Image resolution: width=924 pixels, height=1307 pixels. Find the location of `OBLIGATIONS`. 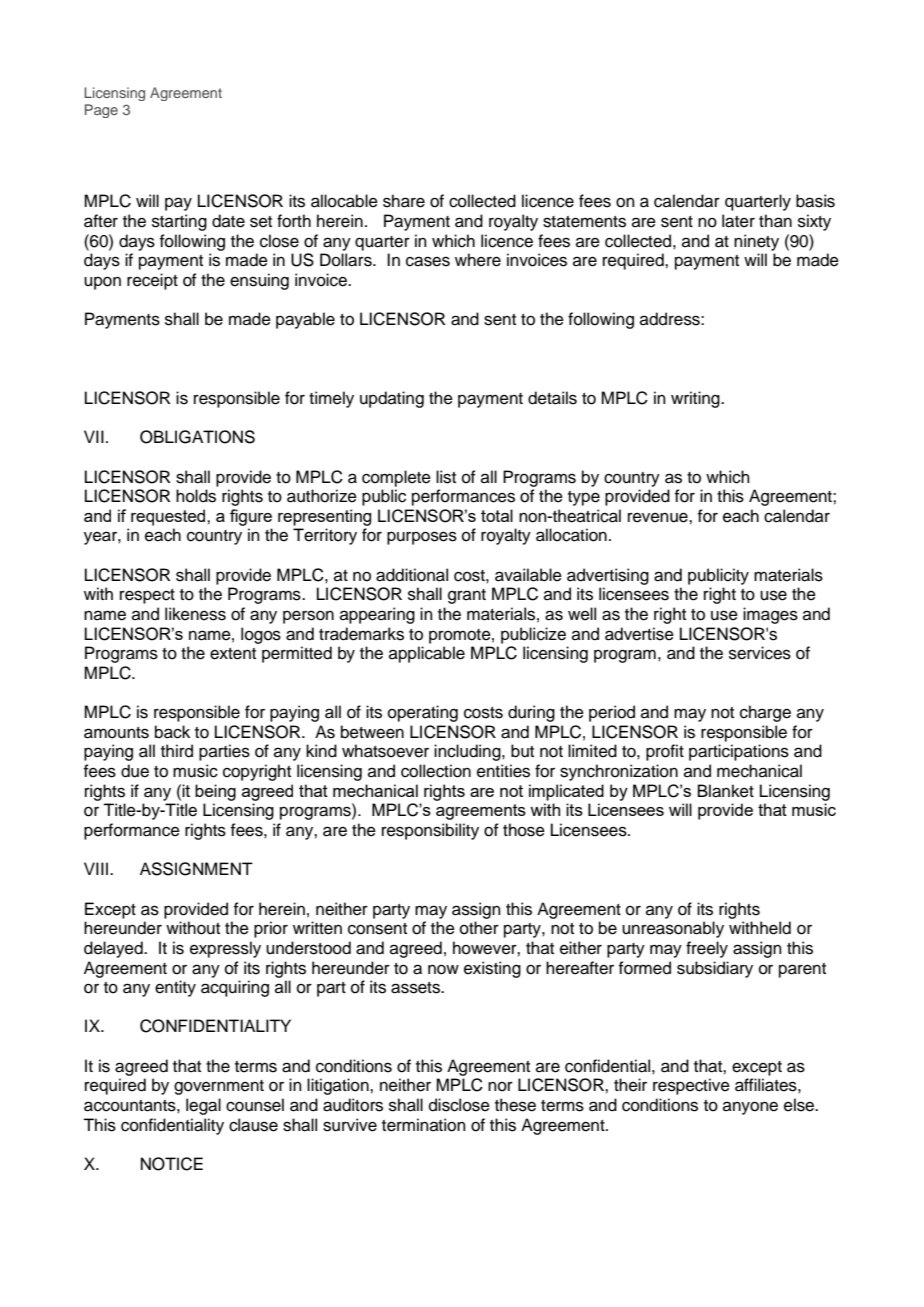

OBLIGATIONS is located at coordinates (197, 437).
